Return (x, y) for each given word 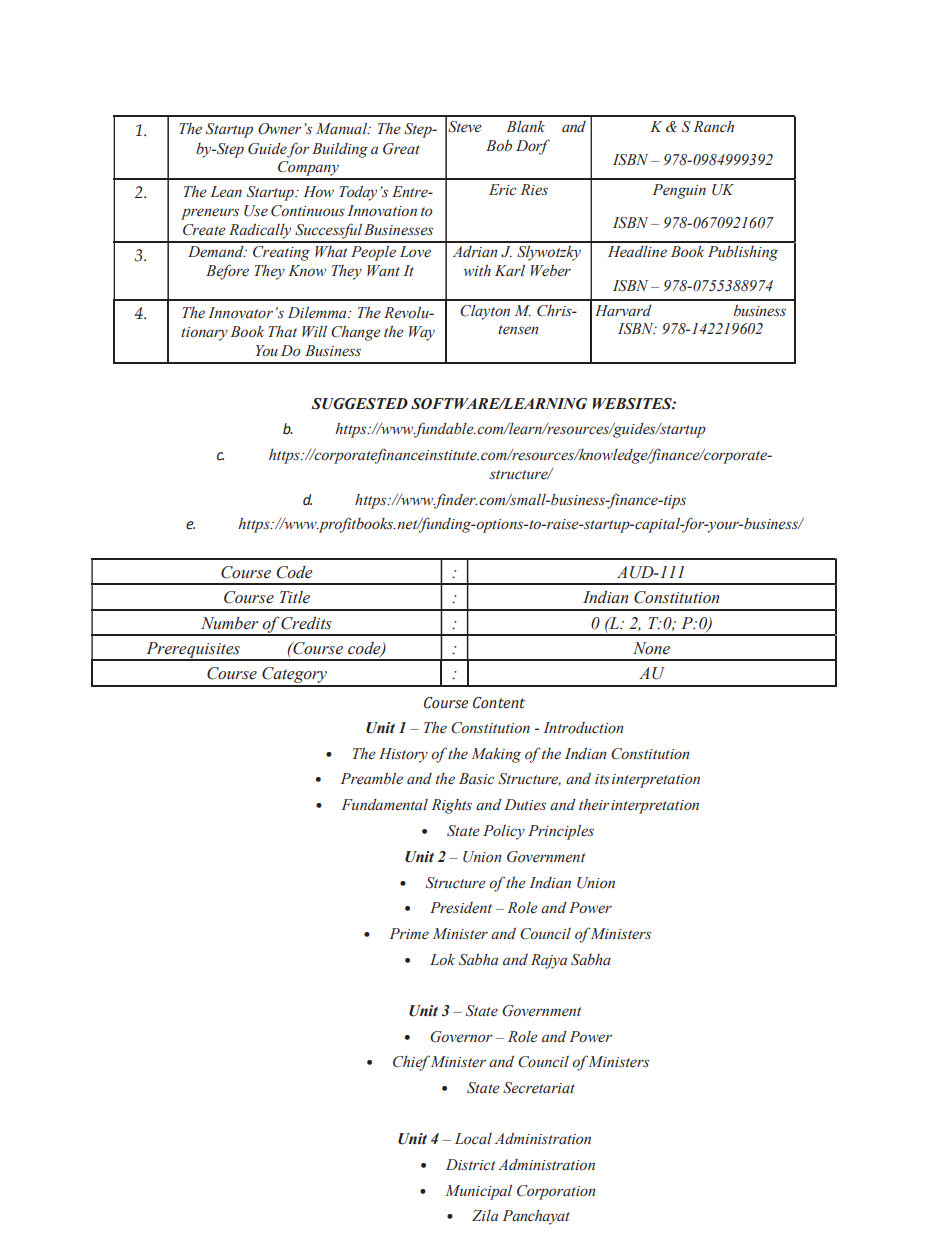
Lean (226, 191)
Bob (499, 145)
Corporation (556, 1192)
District (470, 1165)
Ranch (713, 127)
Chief (411, 1063)
